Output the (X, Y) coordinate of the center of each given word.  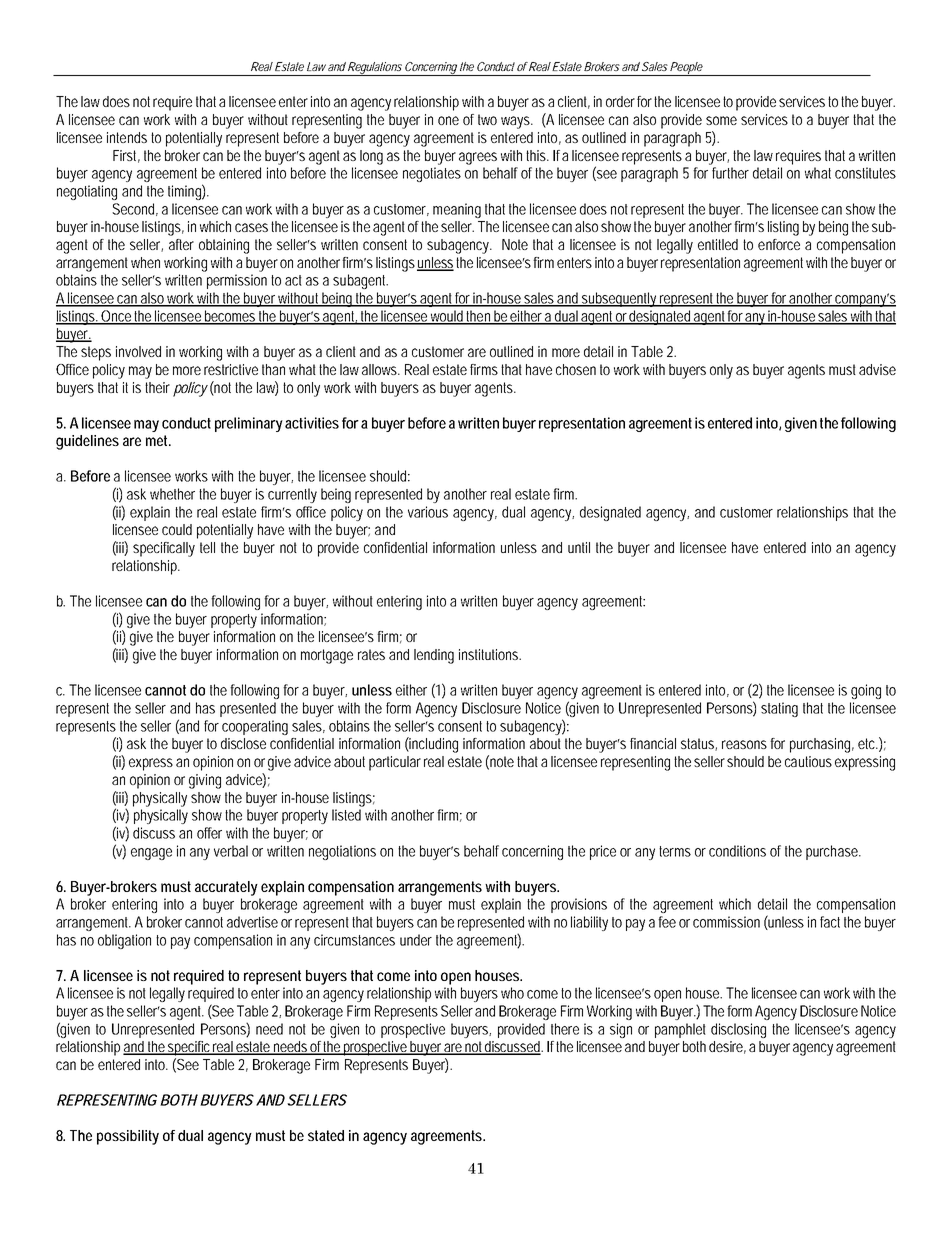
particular (395, 763)
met (158, 440)
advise (877, 369)
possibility (128, 1137)
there (565, 1029)
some (721, 120)
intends (127, 137)
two (487, 119)
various (428, 512)
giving (205, 781)
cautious (808, 761)
